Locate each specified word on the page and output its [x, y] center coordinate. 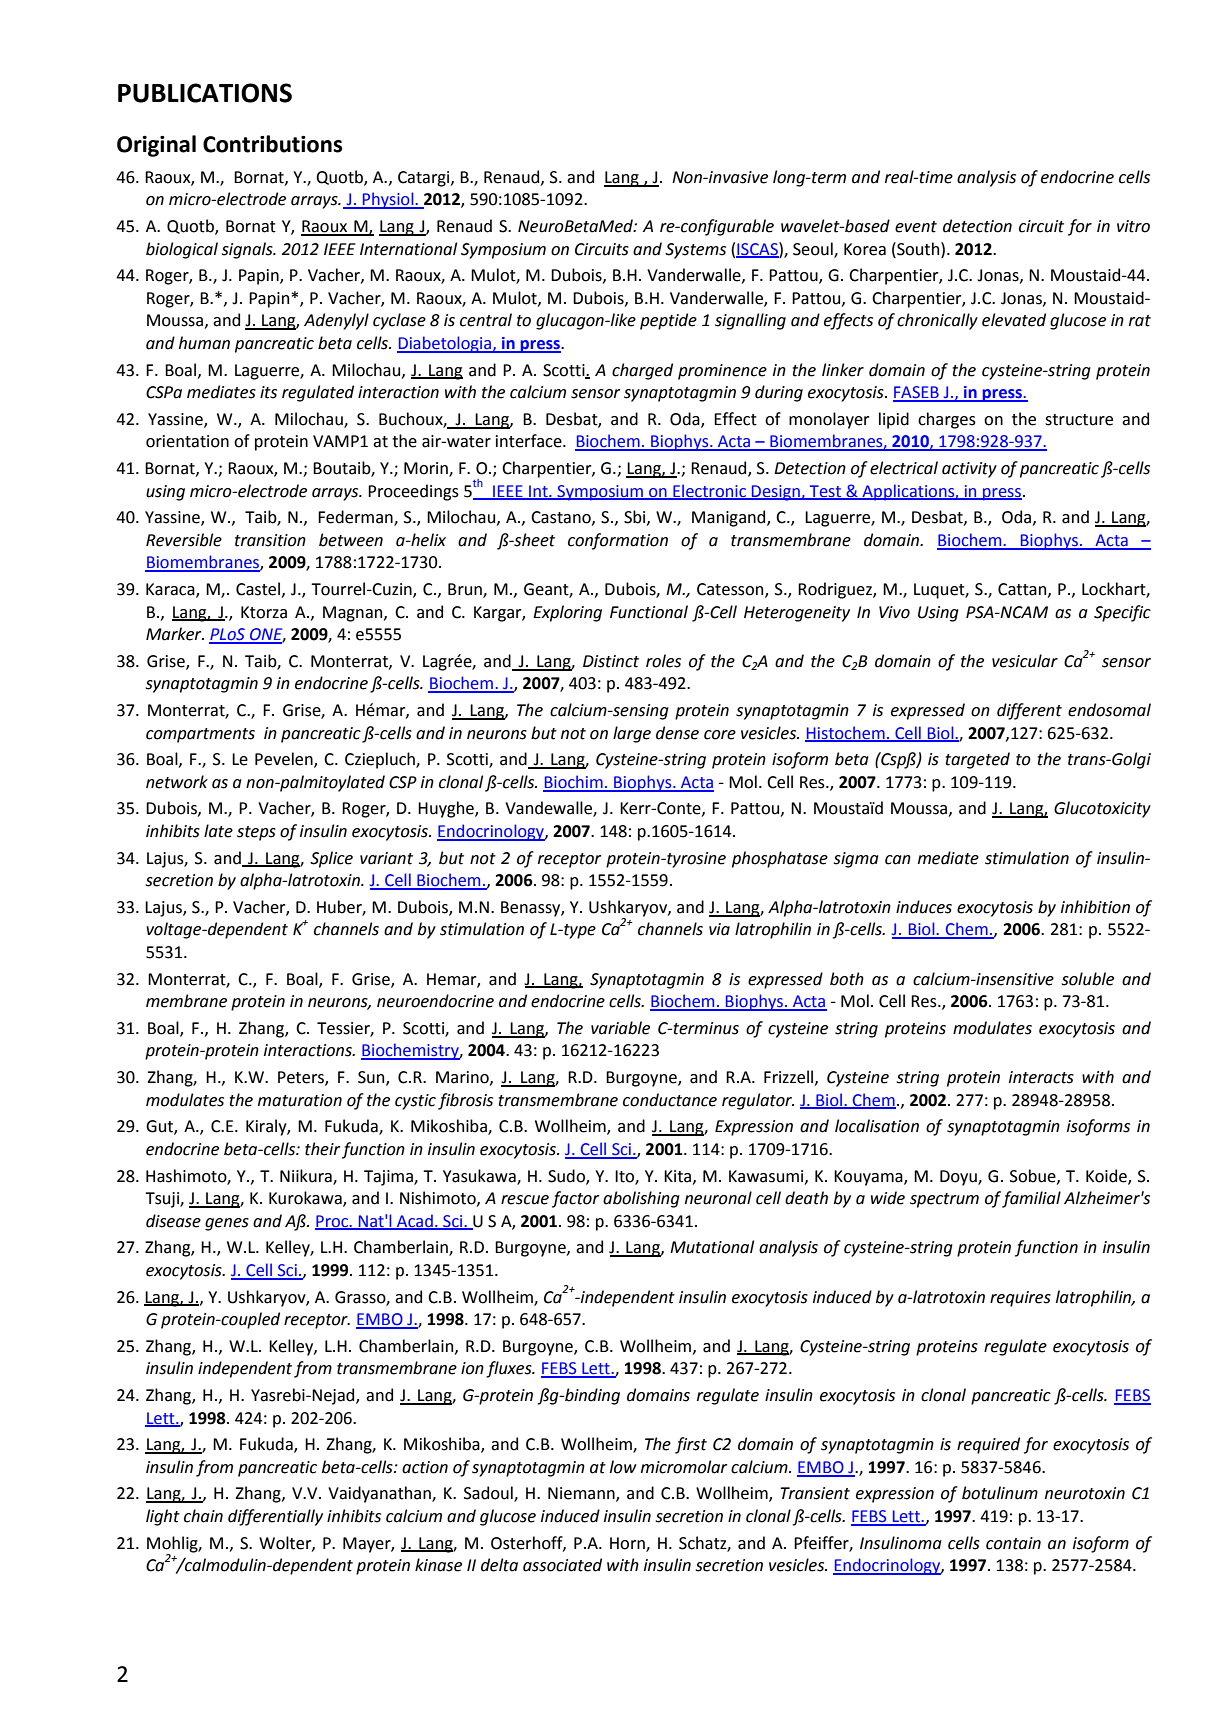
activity [969, 470]
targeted [978, 760]
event [916, 227]
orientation [187, 441]
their [322, 1149]
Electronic [709, 491]
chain [203, 1516]
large [632, 734]
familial [1031, 1199]
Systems [695, 251]
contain [1013, 1543]
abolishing [641, 1199]
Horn [628, 1544]
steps [256, 833]
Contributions [272, 144]
